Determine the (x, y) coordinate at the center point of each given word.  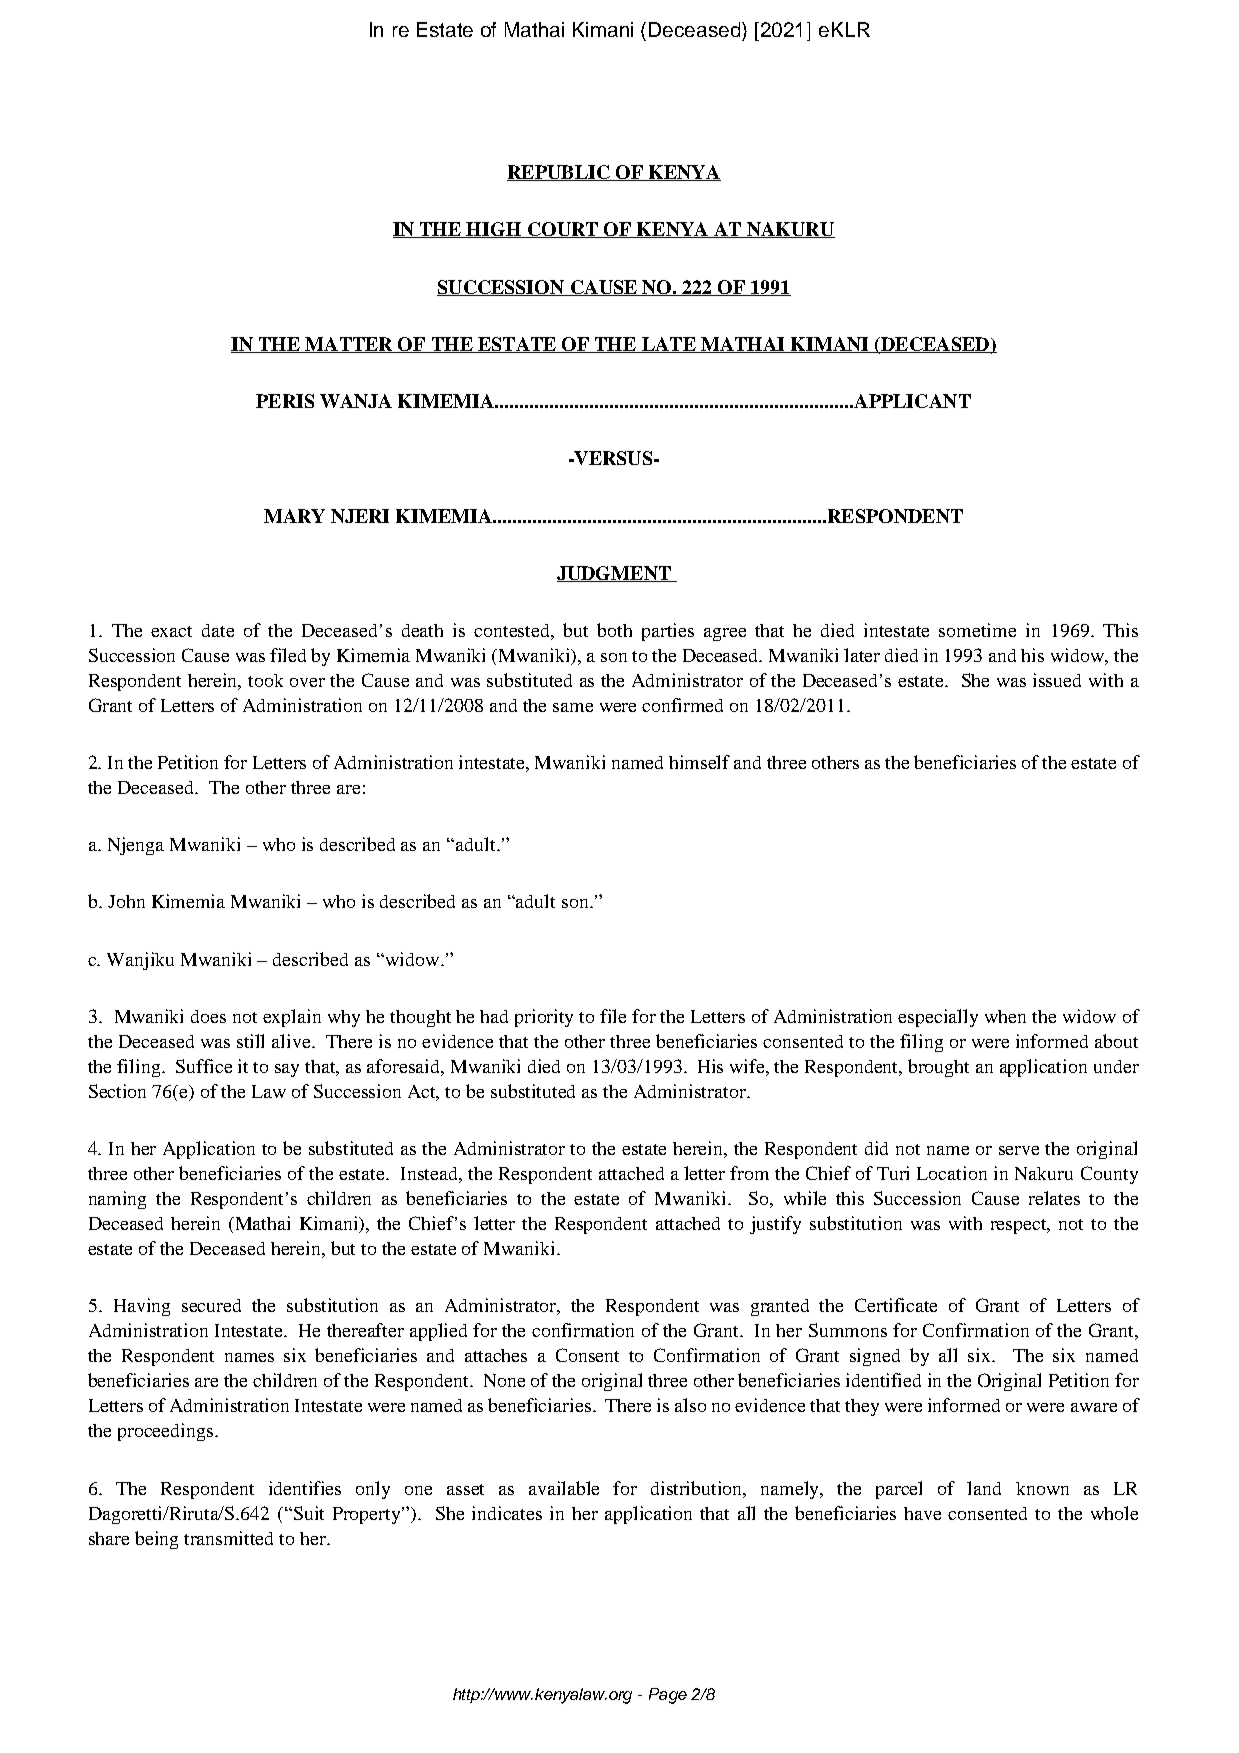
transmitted (228, 1538)
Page (668, 1696)
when (1005, 1016)
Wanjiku (140, 961)
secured (211, 1305)
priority (544, 1018)
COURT (563, 230)
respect (1020, 1226)
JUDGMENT (615, 574)
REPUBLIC (559, 173)
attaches (496, 1355)
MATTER (349, 345)
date (218, 630)
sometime (977, 630)
